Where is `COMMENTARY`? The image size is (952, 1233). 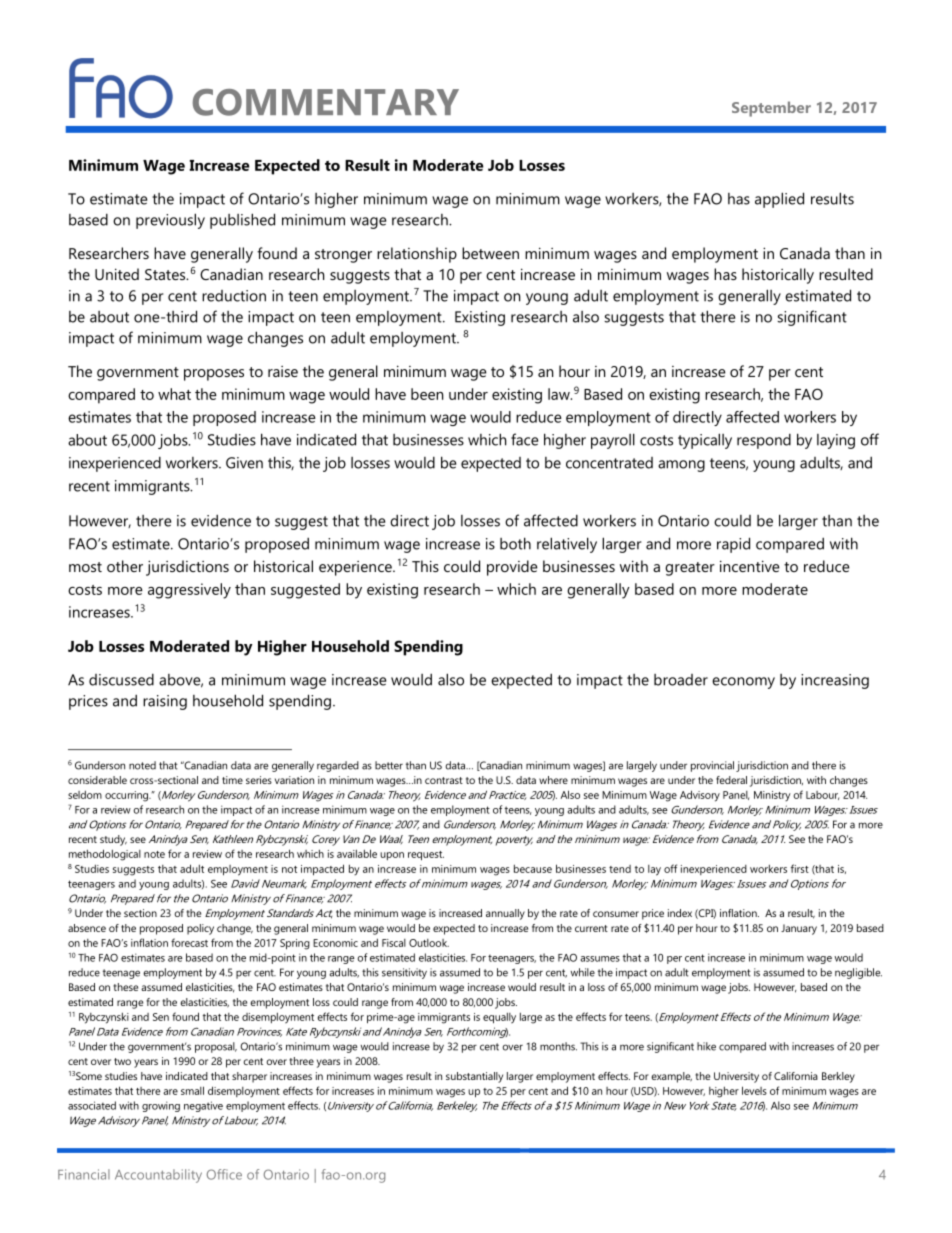 COMMENTARY is located at coordinates (326, 102).
